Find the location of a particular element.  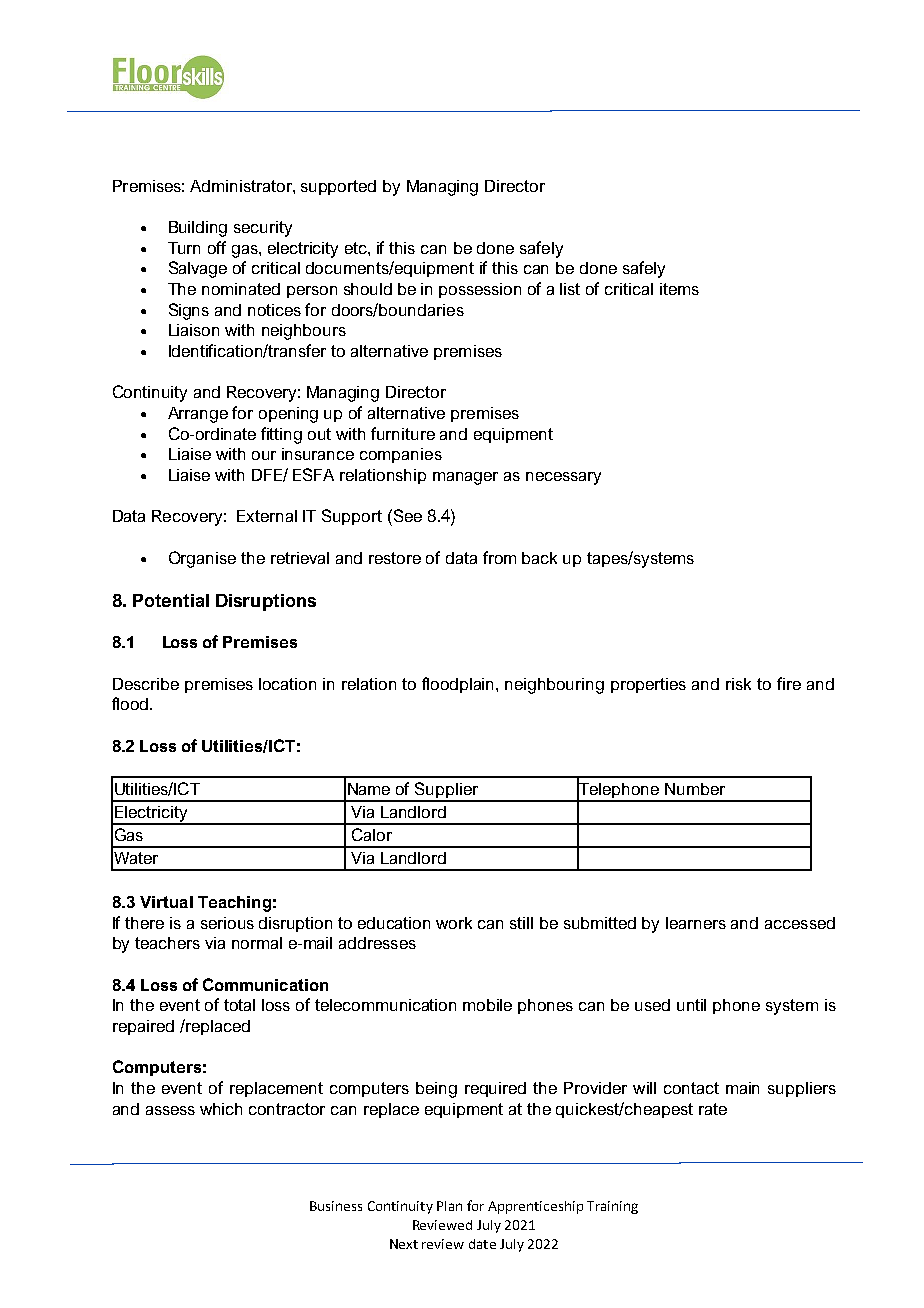

location is located at coordinates (287, 684).
